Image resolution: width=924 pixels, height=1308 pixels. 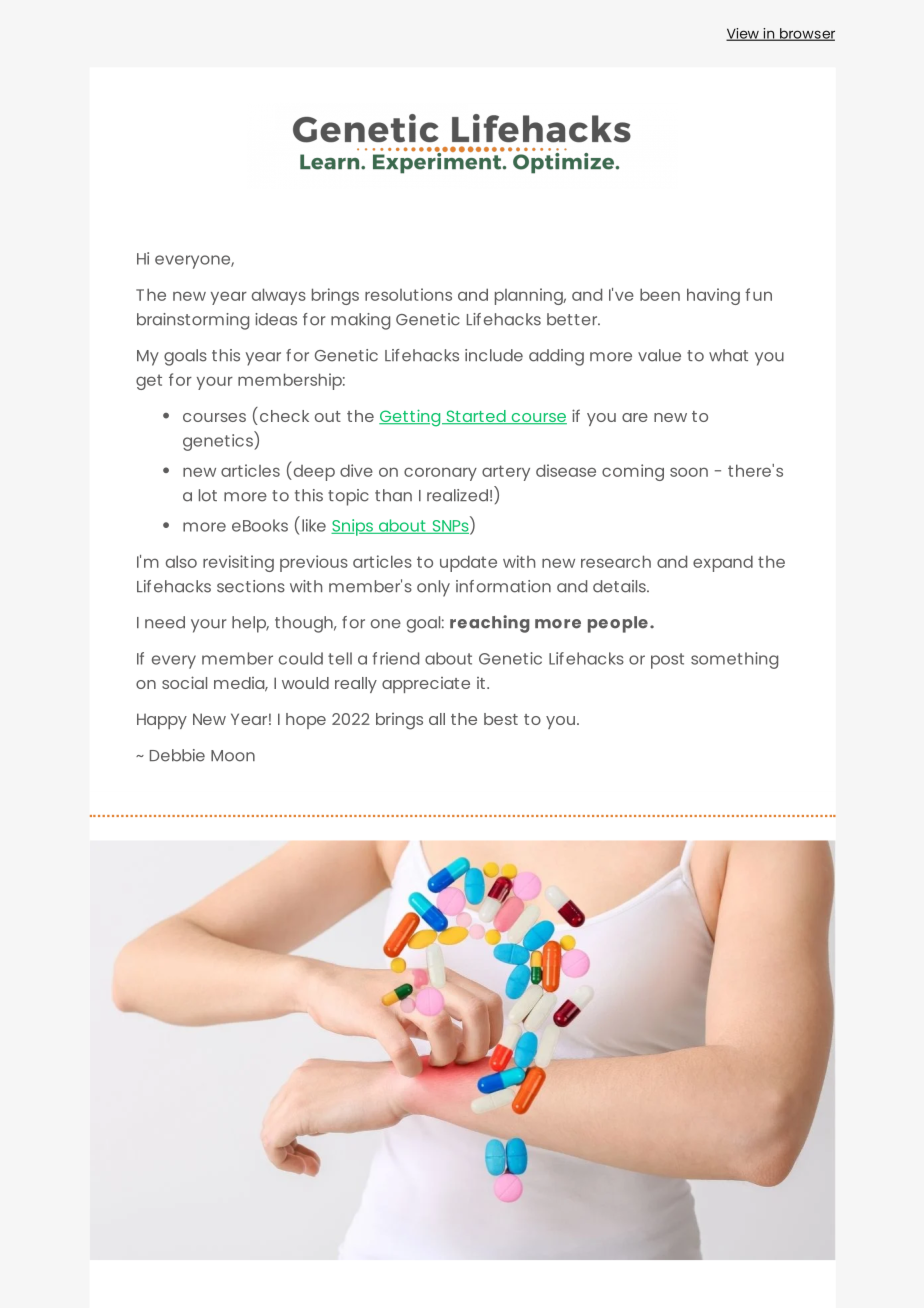 I want to click on View, so click(x=743, y=34).
